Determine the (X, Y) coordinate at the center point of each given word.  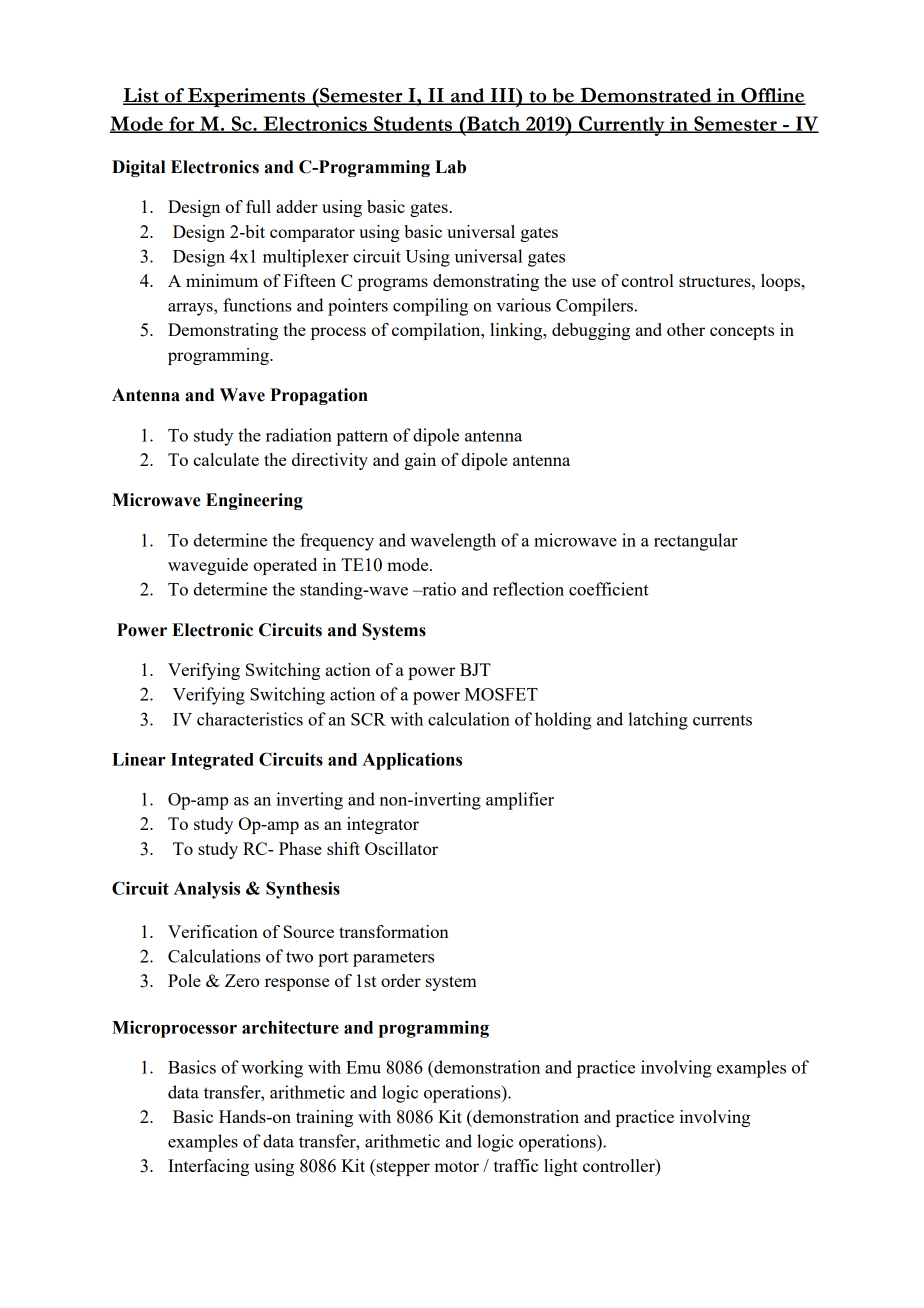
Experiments (246, 97)
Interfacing (208, 1167)
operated (285, 566)
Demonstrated (646, 96)
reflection (528, 589)
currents (722, 720)
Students (413, 124)
